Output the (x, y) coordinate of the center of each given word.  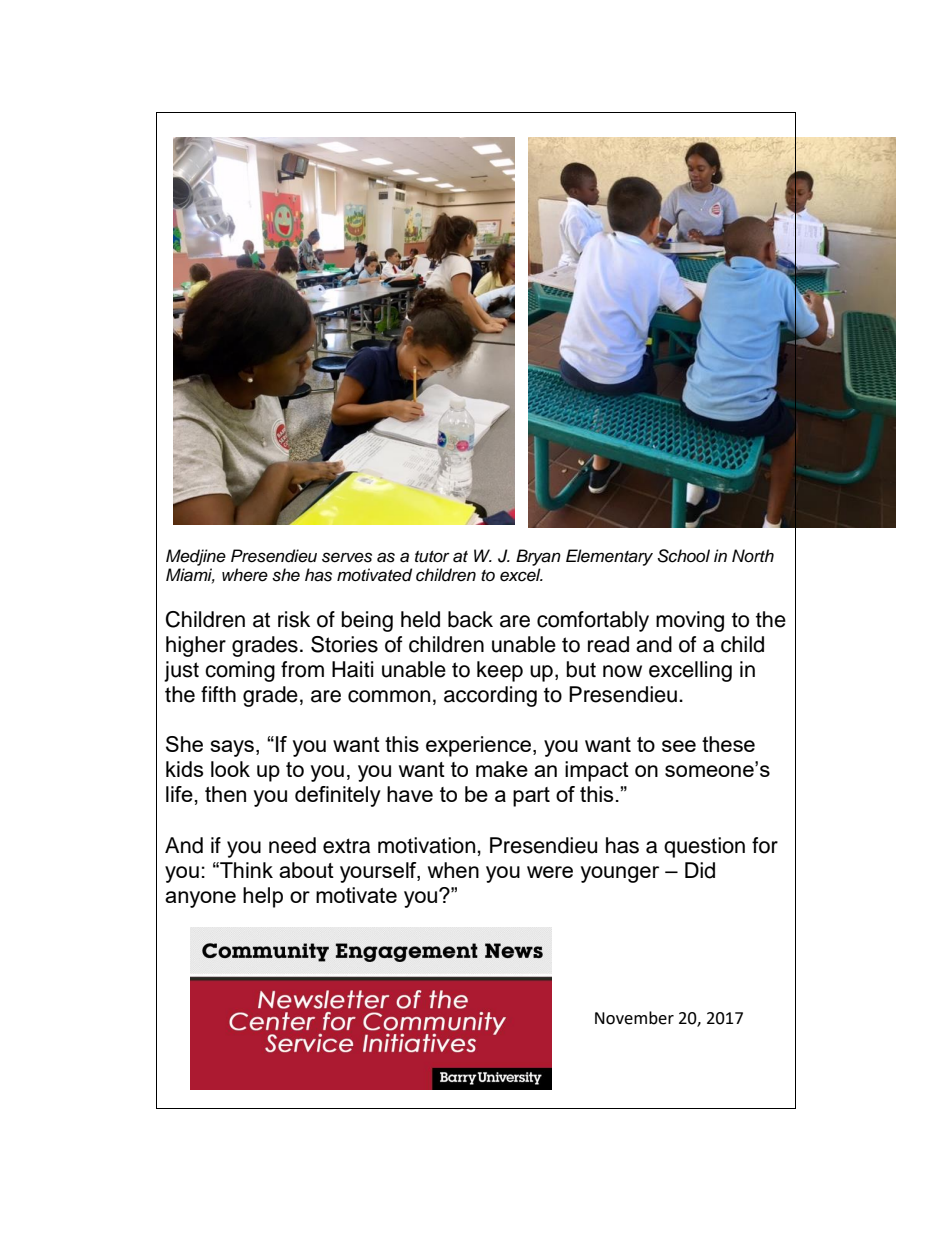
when (453, 870)
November (634, 1018)
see (679, 746)
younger (620, 874)
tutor (432, 557)
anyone (200, 899)
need (292, 845)
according (490, 696)
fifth (218, 694)
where (245, 575)
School (683, 556)
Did (700, 870)
